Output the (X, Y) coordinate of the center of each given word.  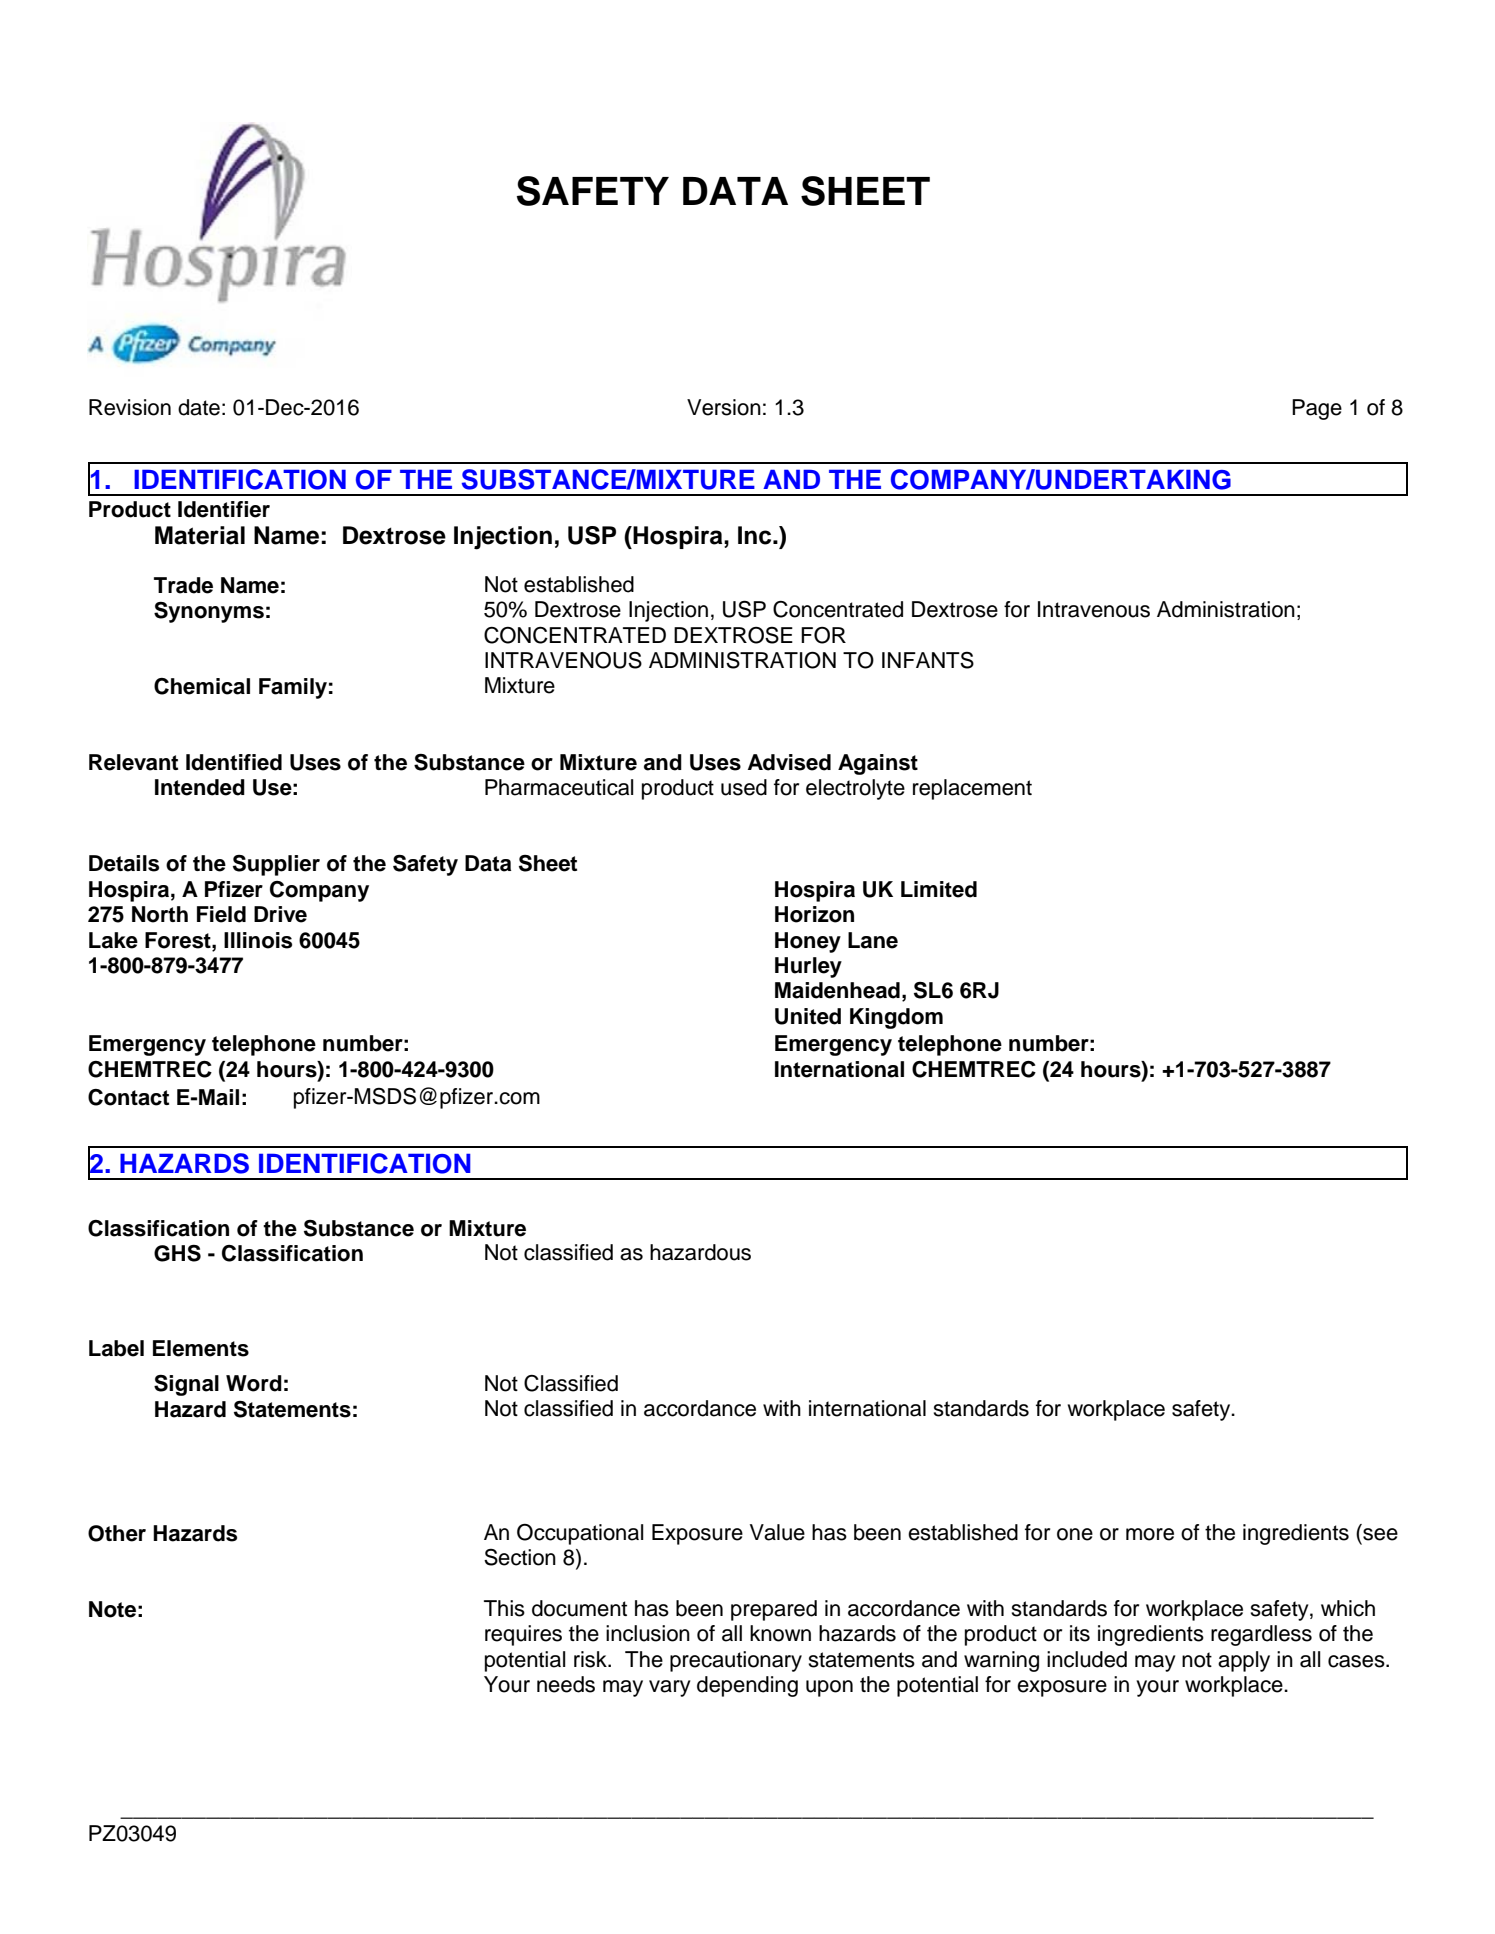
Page (1317, 409)
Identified (234, 762)
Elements (201, 1348)
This (504, 1608)
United (808, 1016)
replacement (972, 789)
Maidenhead (837, 990)
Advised (789, 762)
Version (724, 407)
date (199, 407)
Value (777, 1532)
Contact (128, 1097)
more (1150, 1534)
